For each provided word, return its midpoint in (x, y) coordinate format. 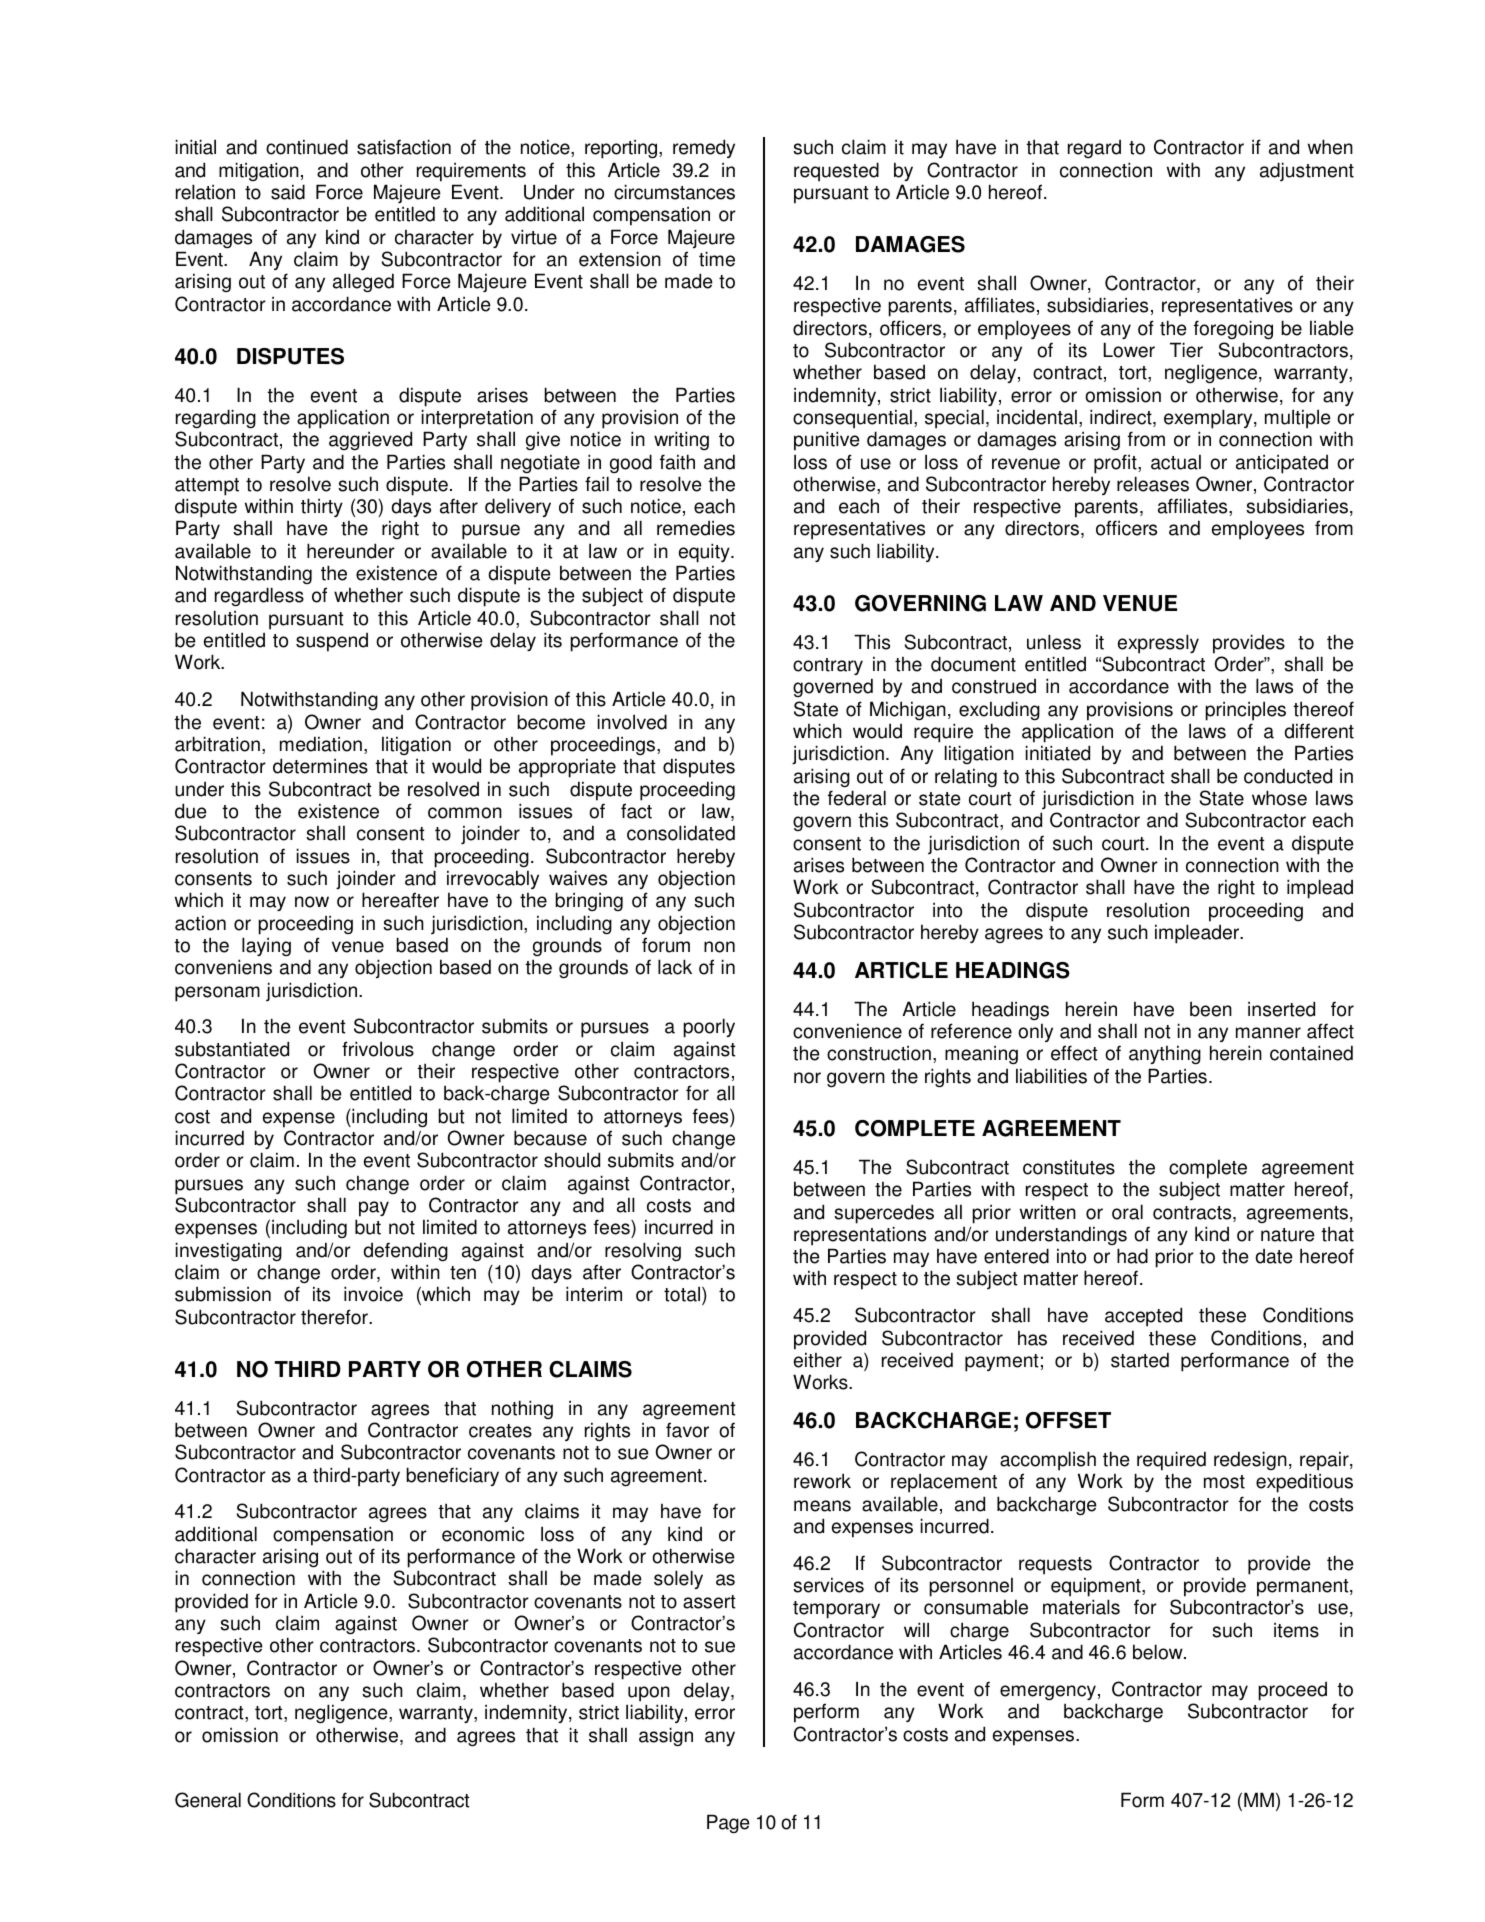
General (208, 1800)
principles (1245, 711)
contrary (828, 666)
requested (836, 172)
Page (728, 1824)
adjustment (1307, 171)
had (1132, 1256)
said (288, 192)
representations (860, 1236)
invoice (373, 1294)
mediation (321, 744)
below (1159, 1652)
